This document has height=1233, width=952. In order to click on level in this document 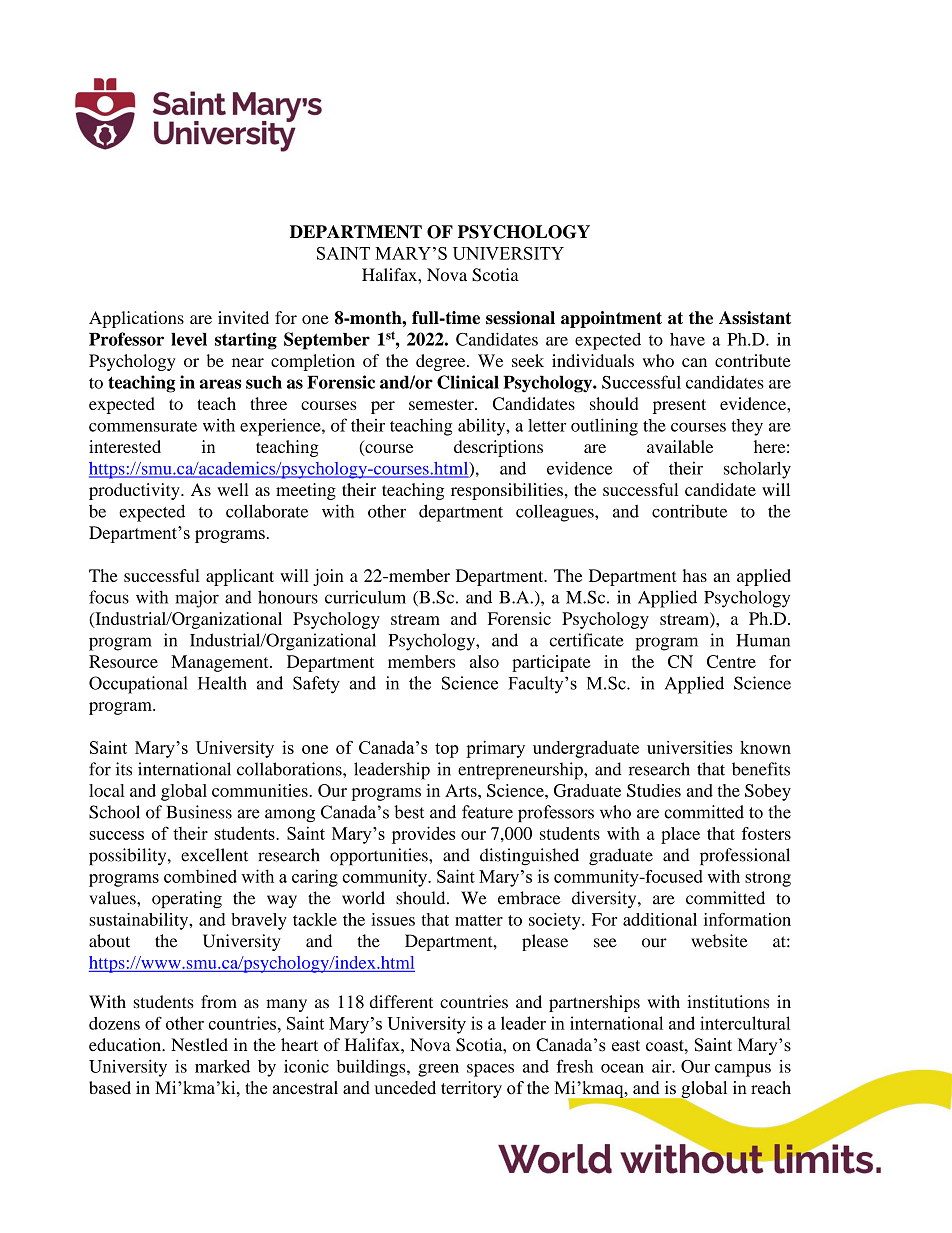, I will do `click(189, 339)`.
